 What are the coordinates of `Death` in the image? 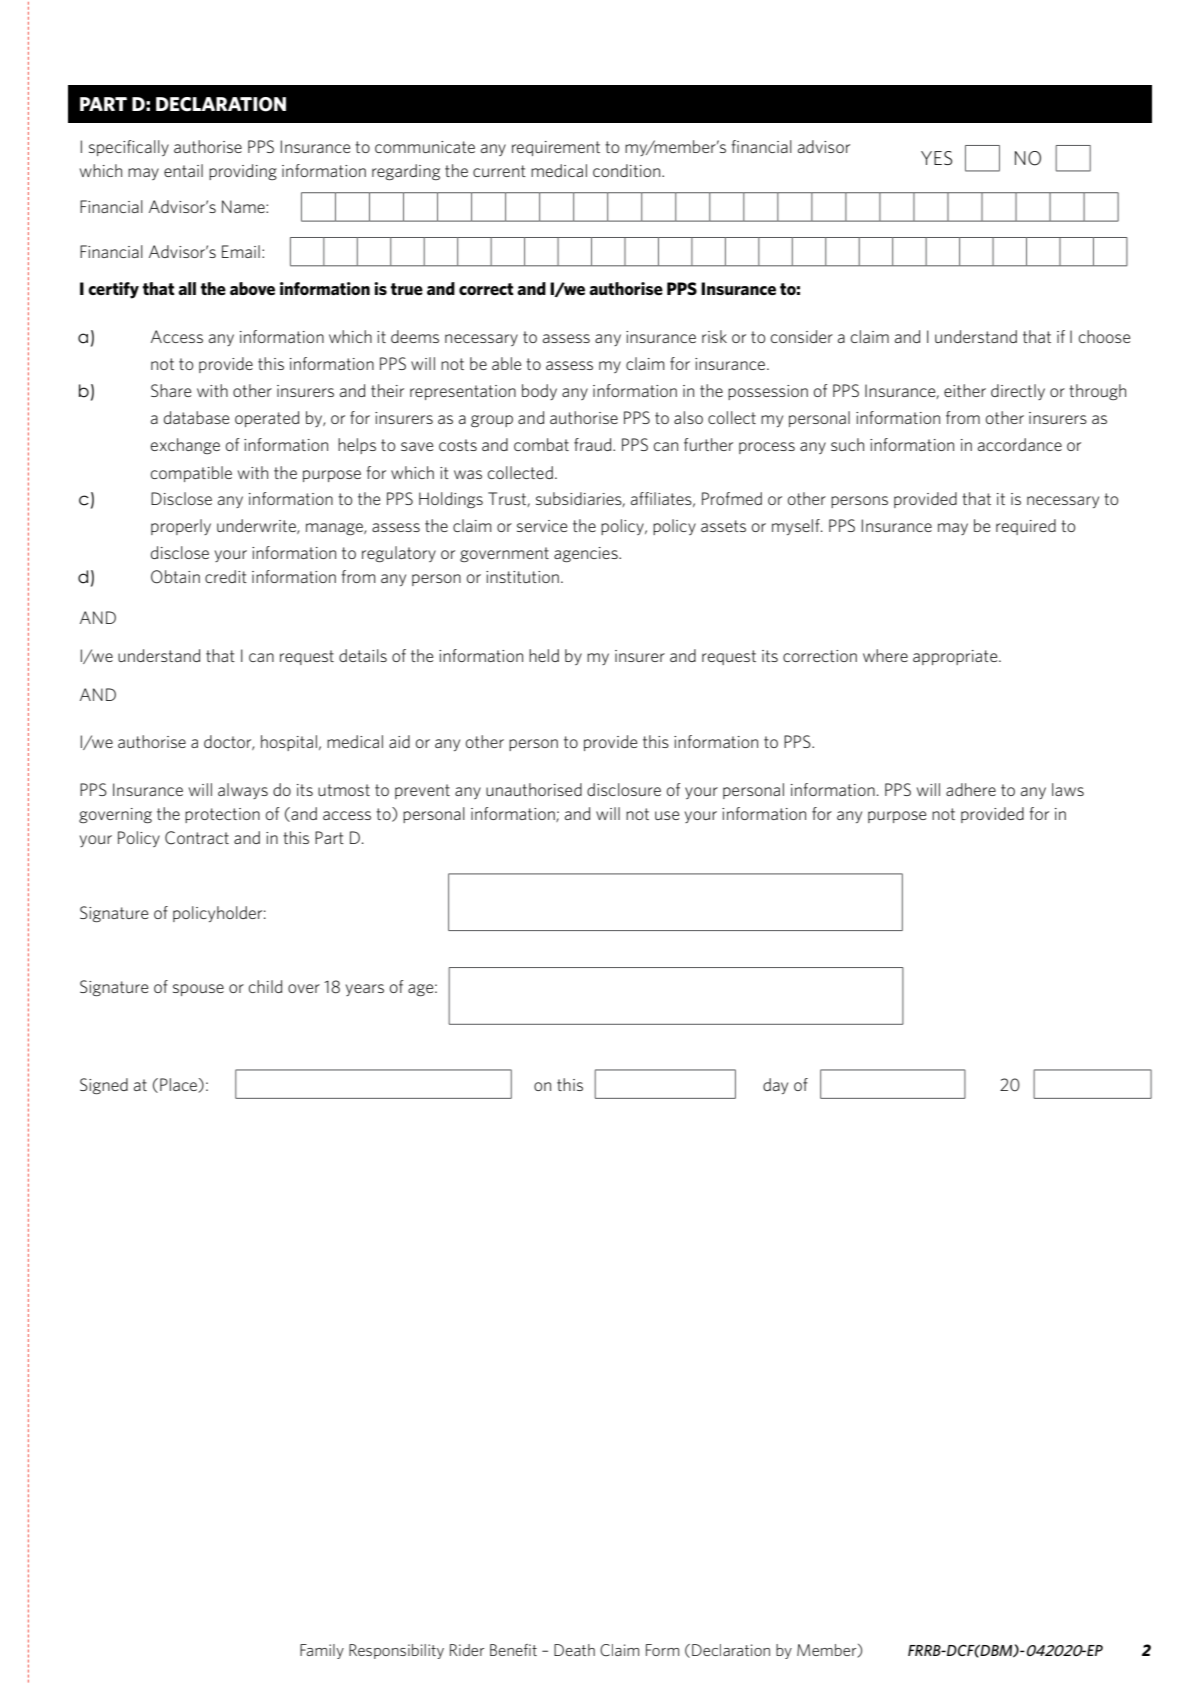 It's located at (574, 1650).
